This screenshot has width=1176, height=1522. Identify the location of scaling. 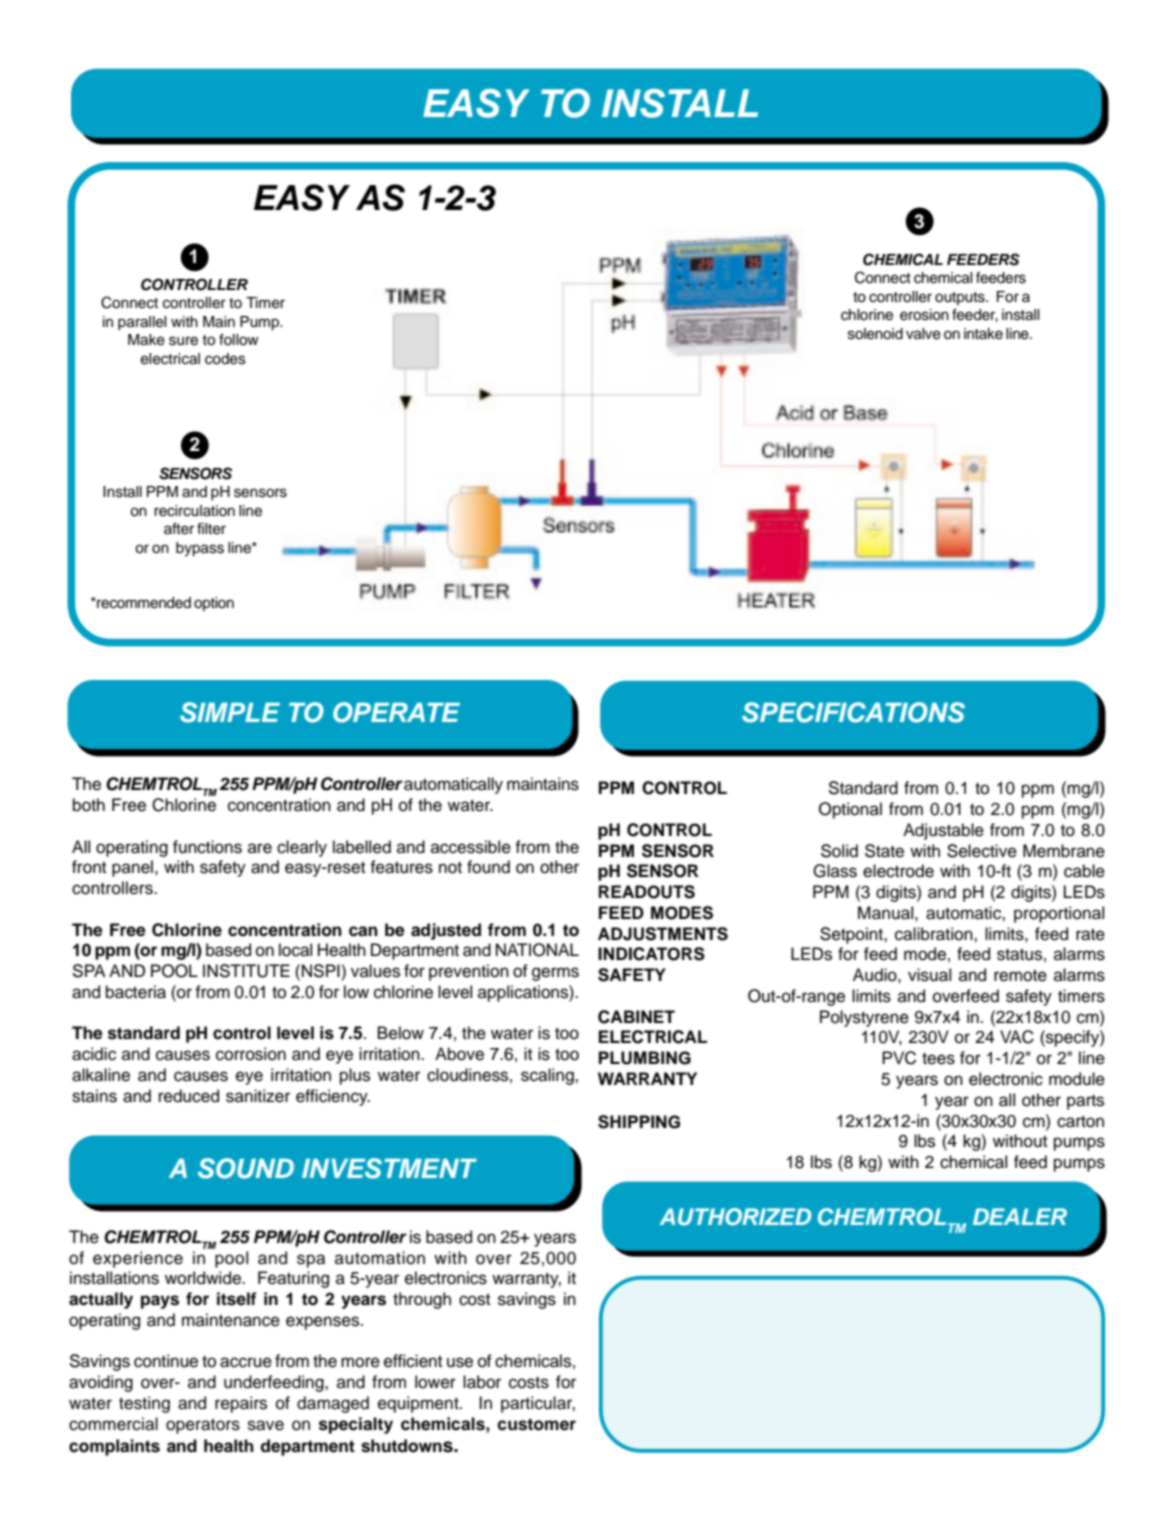
(548, 1076).
